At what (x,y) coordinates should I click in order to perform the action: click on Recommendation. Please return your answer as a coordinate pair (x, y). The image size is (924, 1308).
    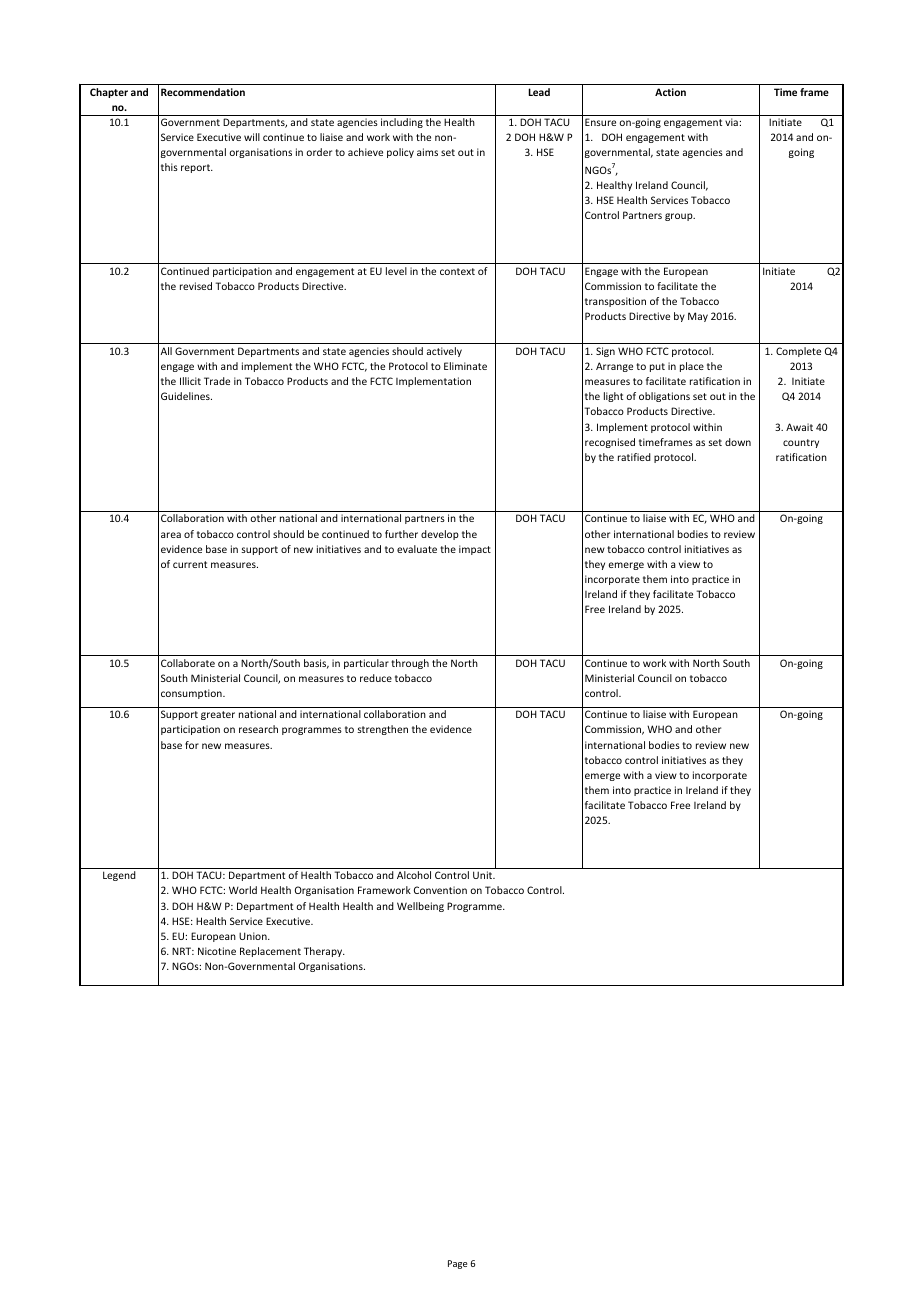
    Looking at the image, I should click on (203, 92).
